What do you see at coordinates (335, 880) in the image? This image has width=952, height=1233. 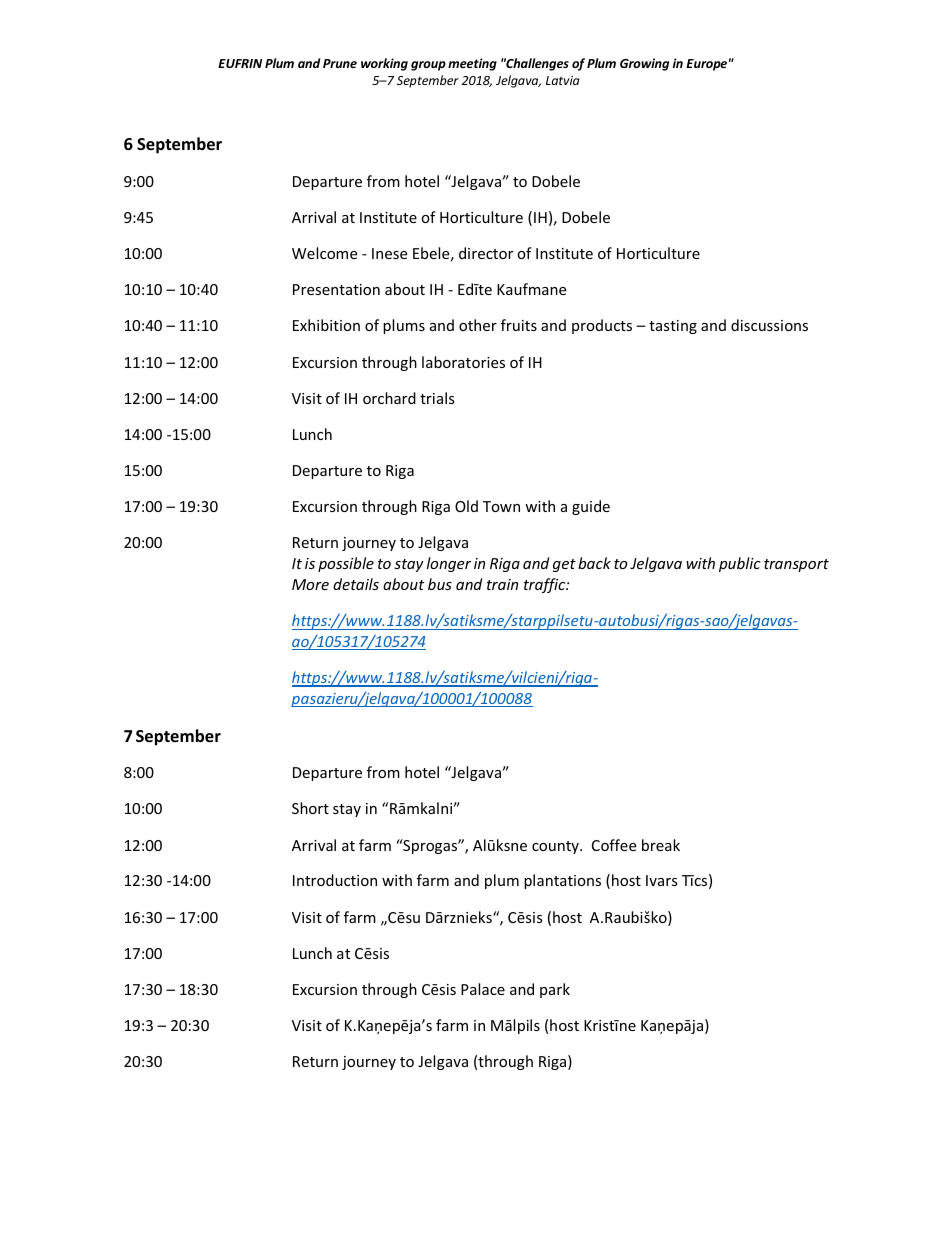 I see `Introduction` at bounding box center [335, 880].
